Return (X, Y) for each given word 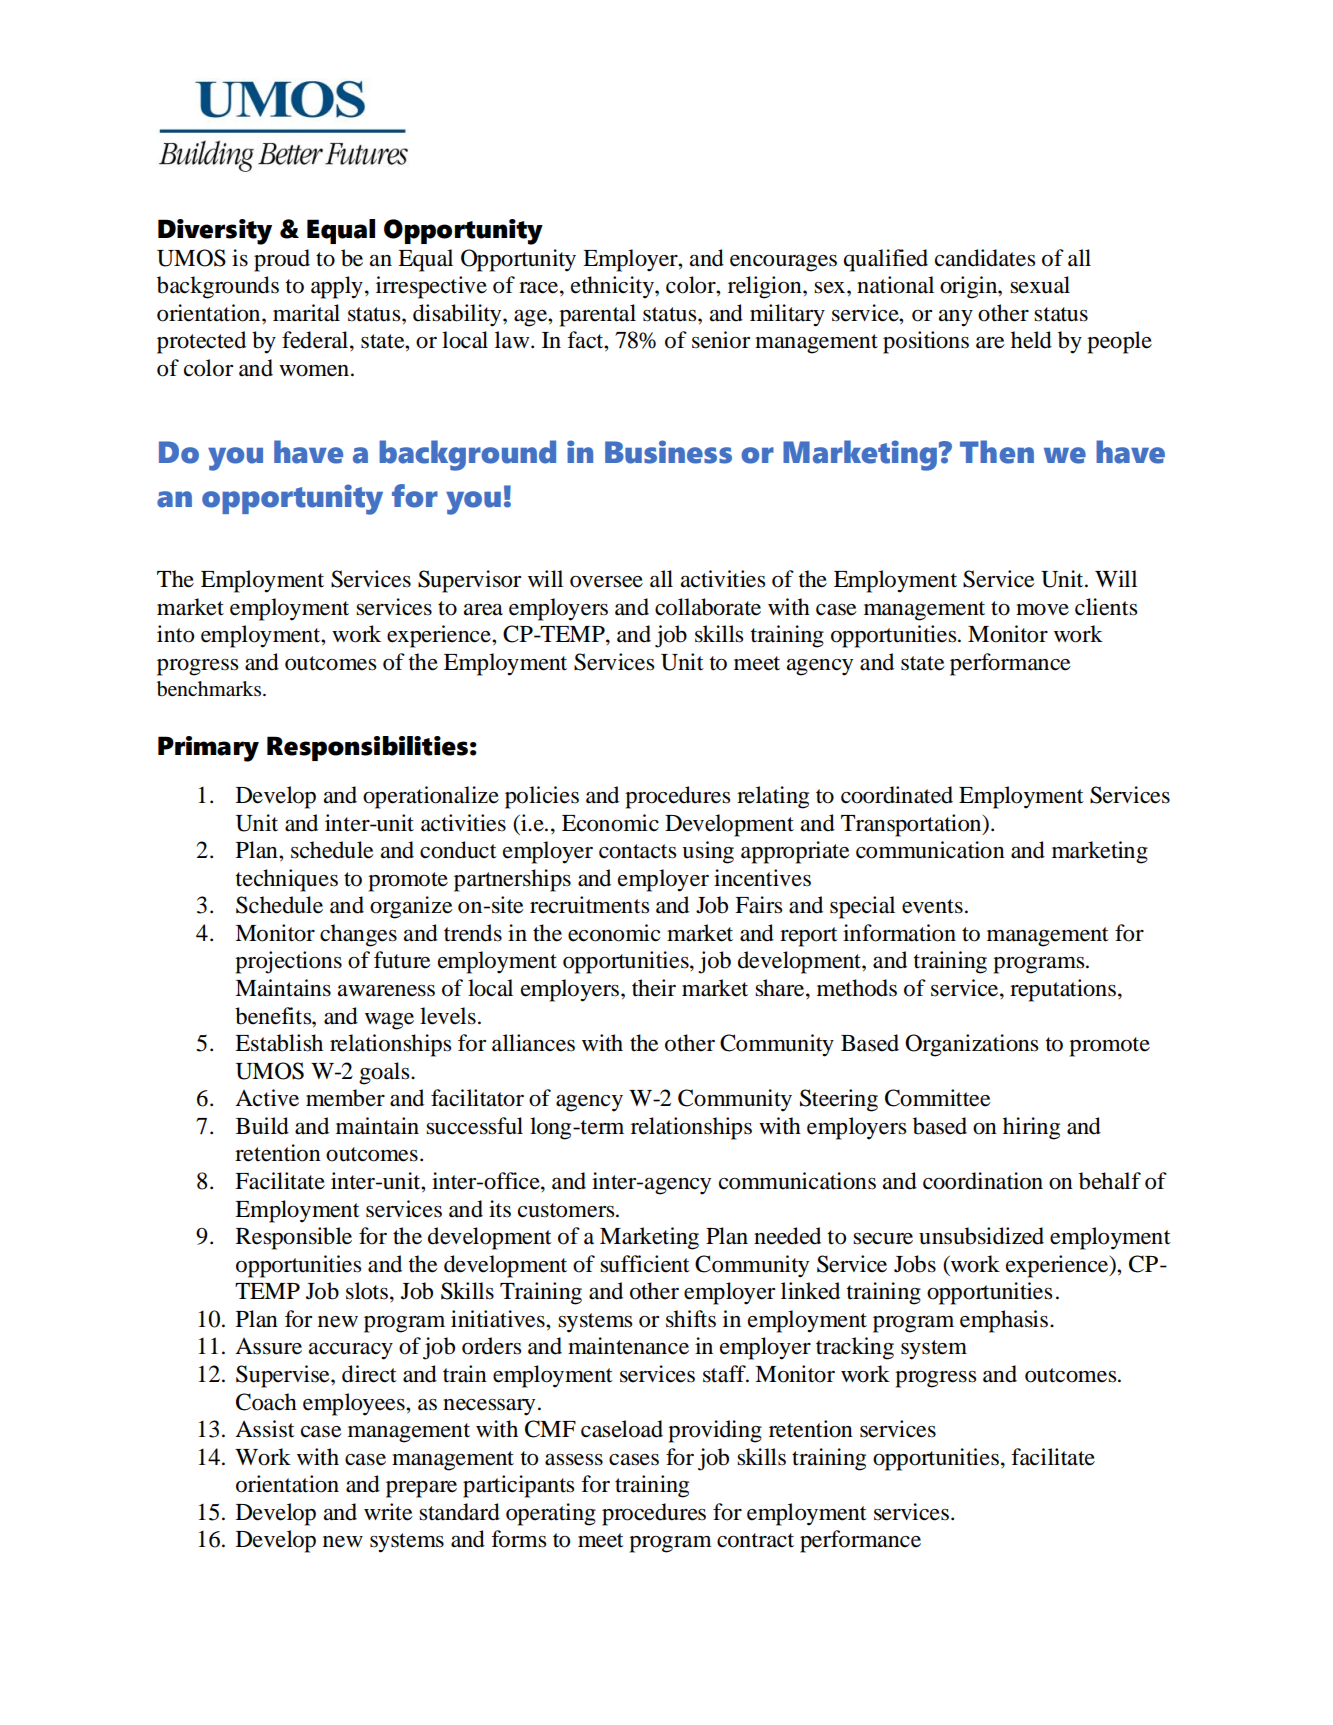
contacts (637, 851)
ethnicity (613, 287)
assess (574, 1460)
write (388, 1512)
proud (282, 260)
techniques (287, 880)
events (932, 906)
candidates (985, 258)
